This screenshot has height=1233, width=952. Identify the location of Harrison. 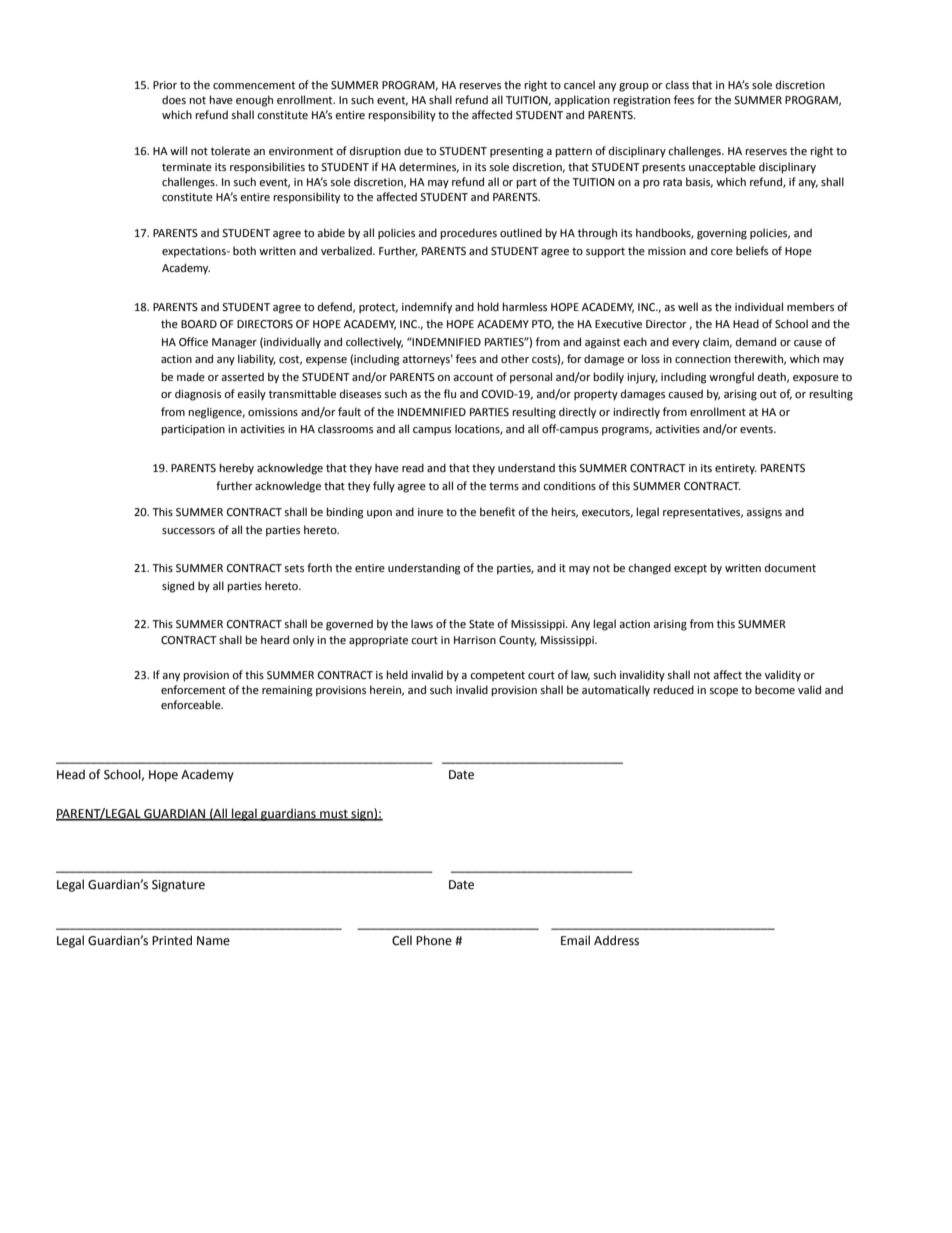
(475, 640).
